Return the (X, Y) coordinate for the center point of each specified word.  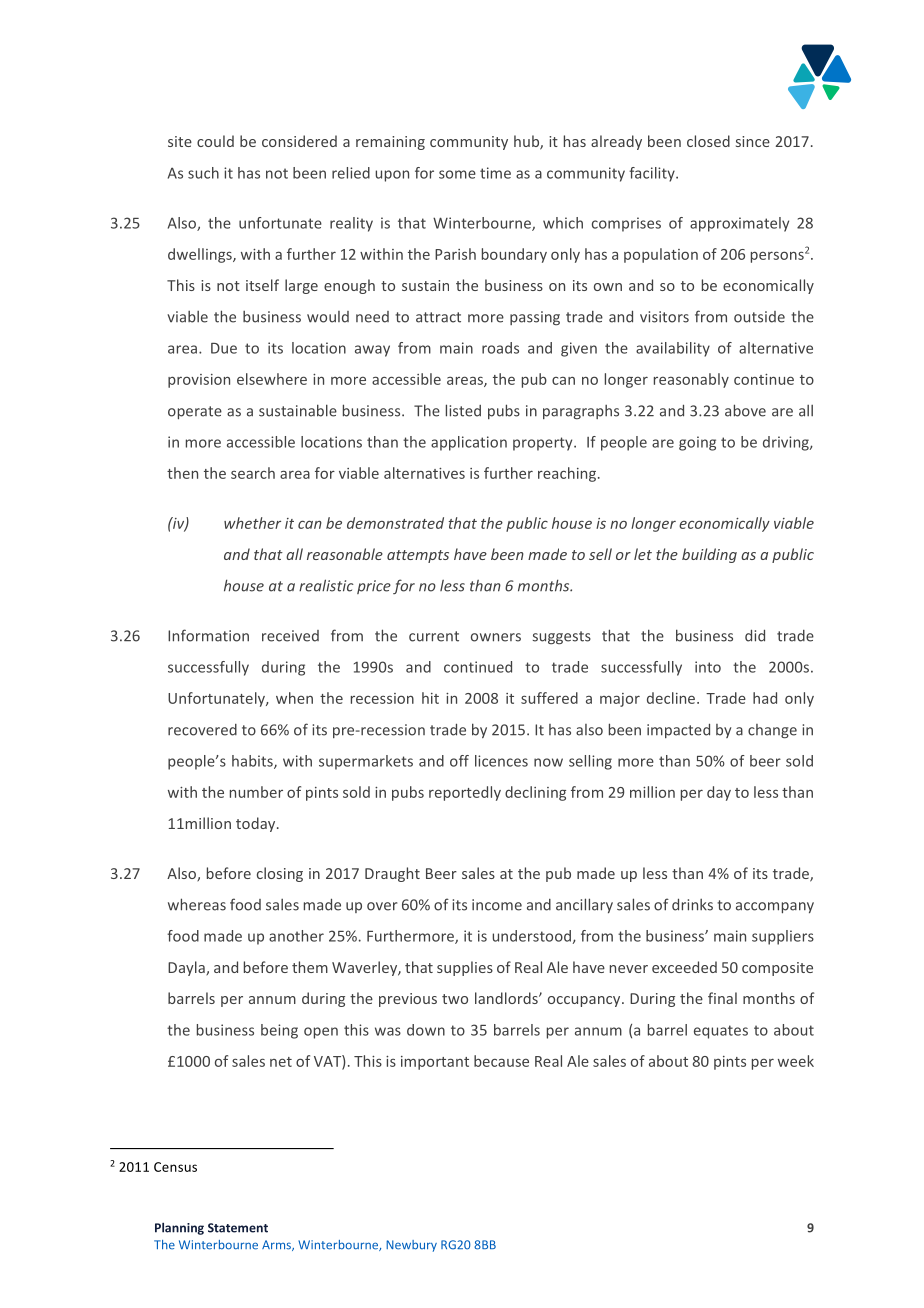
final (722, 998)
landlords (507, 998)
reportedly (465, 793)
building (709, 555)
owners (496, 637)
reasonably (691, 380)
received (290, 636)
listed (463, 410)
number (256, 792)
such (203, 173)
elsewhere (272, 379)
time (495, 173)
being (279, 1031)
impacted (678, 730)
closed (708, 141)
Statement (238, 1228)
